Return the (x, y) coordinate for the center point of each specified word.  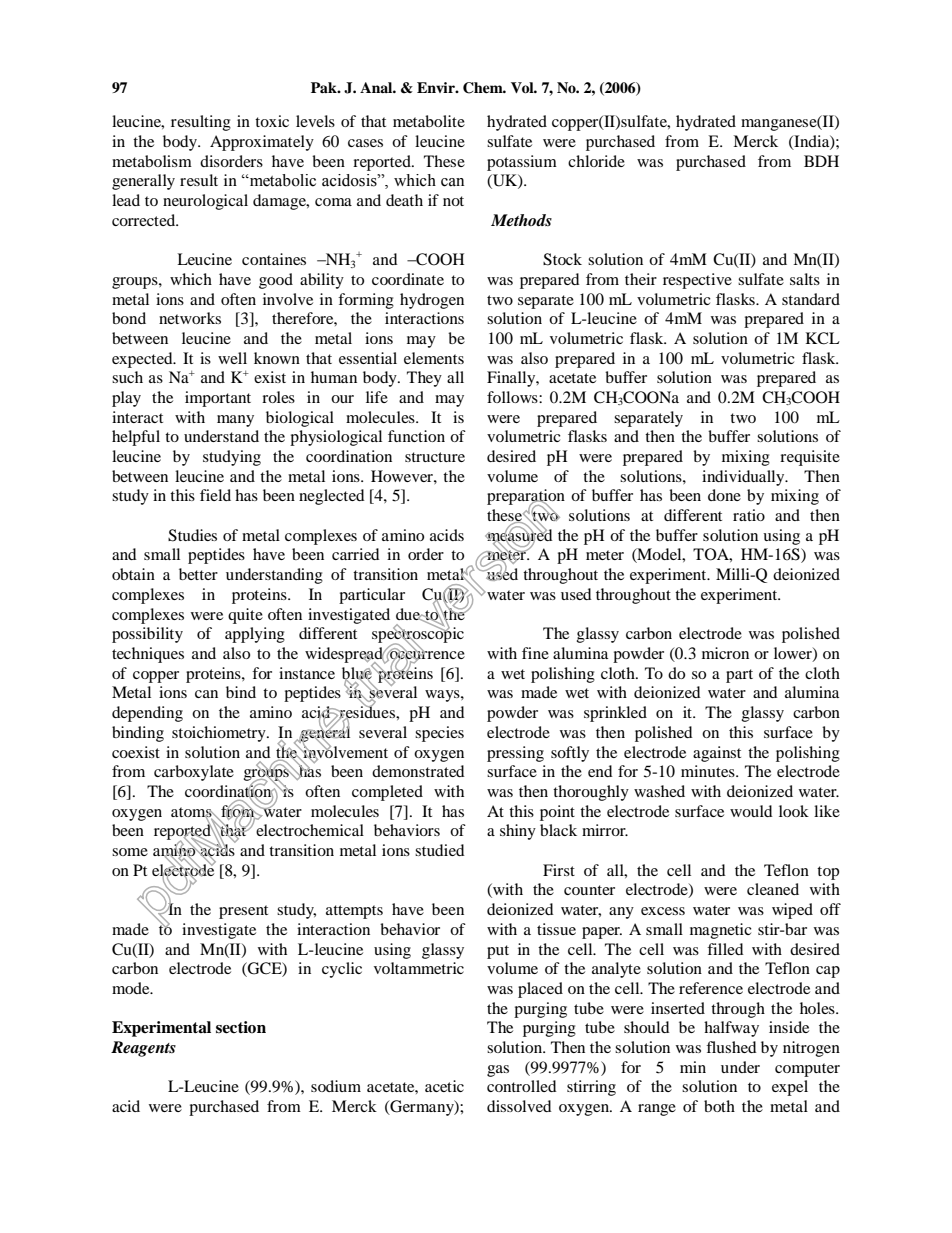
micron (725, 653)
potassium (522, 163)
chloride (596, 161)
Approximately (262, 143)
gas (498, 1071)
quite (245, 616)
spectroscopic (418, 635)
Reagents (143, 1049)
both (719, 1106)
